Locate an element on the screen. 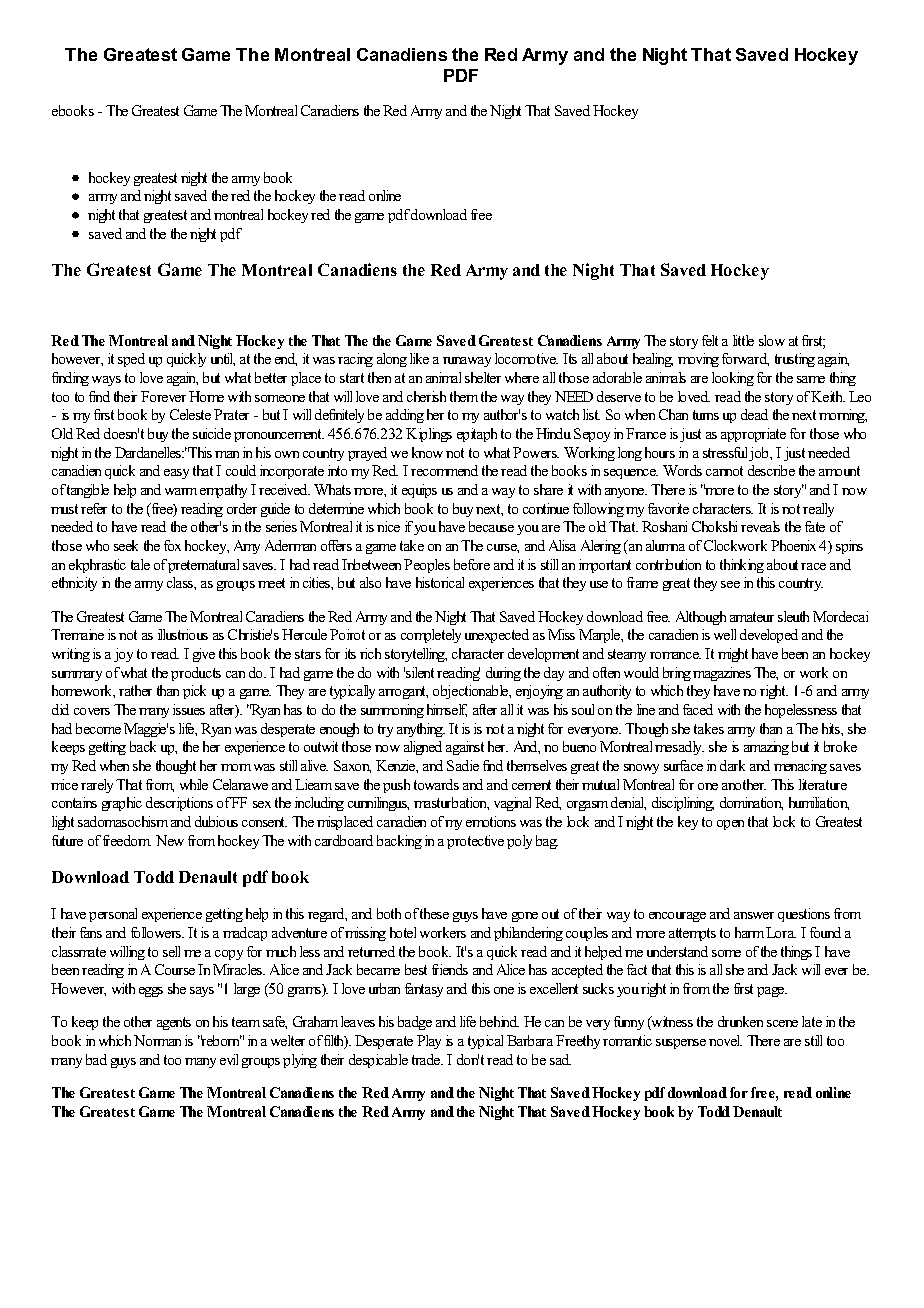 This screenshot has height=1308, width=924. dark is located at coordinates (732, 765).
